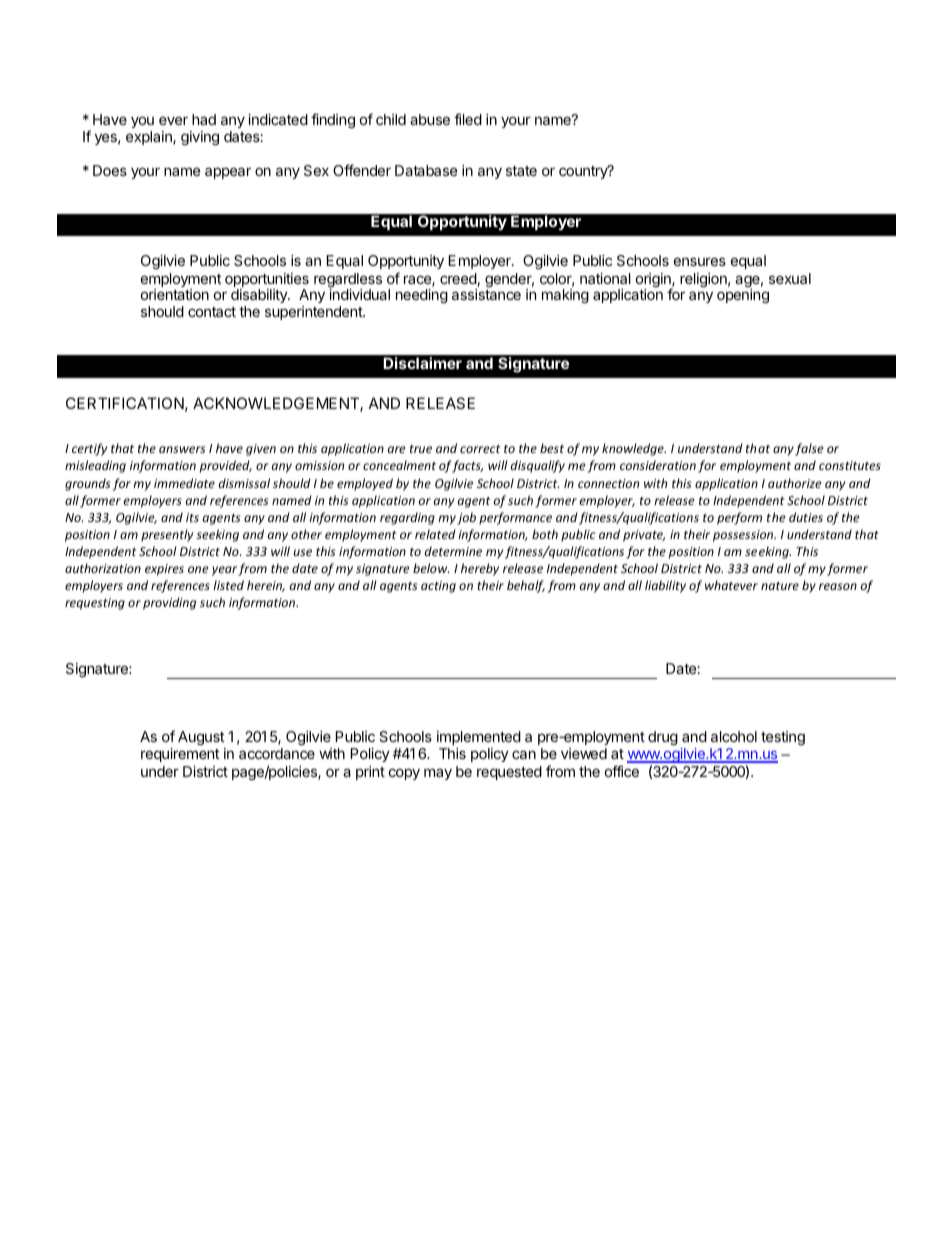  Describe the element at coordinates (468, 119) in the document. I see `filed` at that location.
